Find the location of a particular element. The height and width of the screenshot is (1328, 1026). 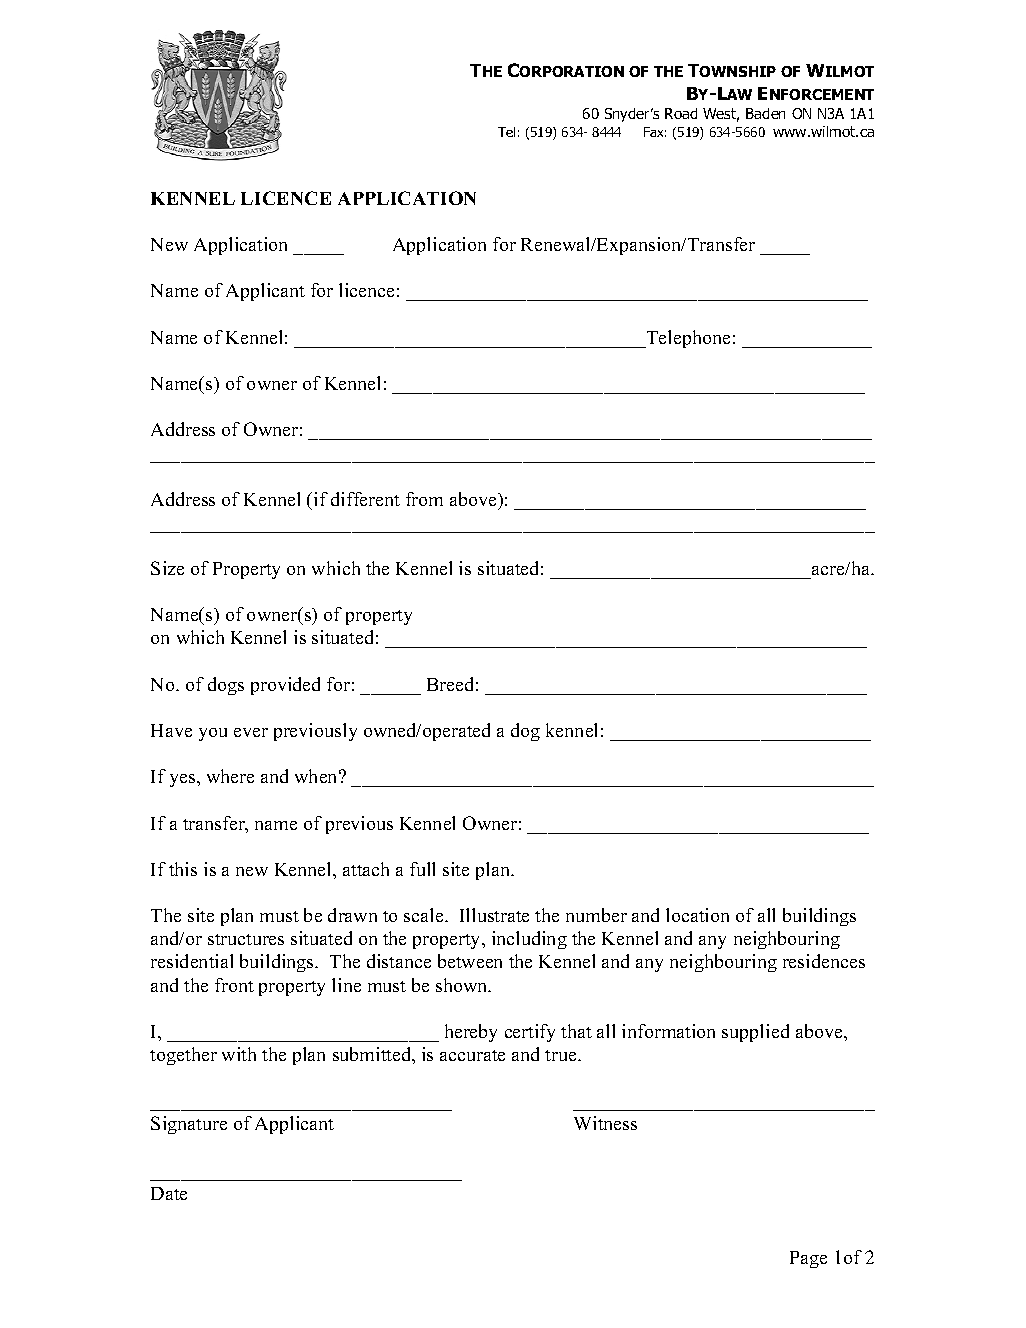

Illustrate is located at coordinates (494, 915).
